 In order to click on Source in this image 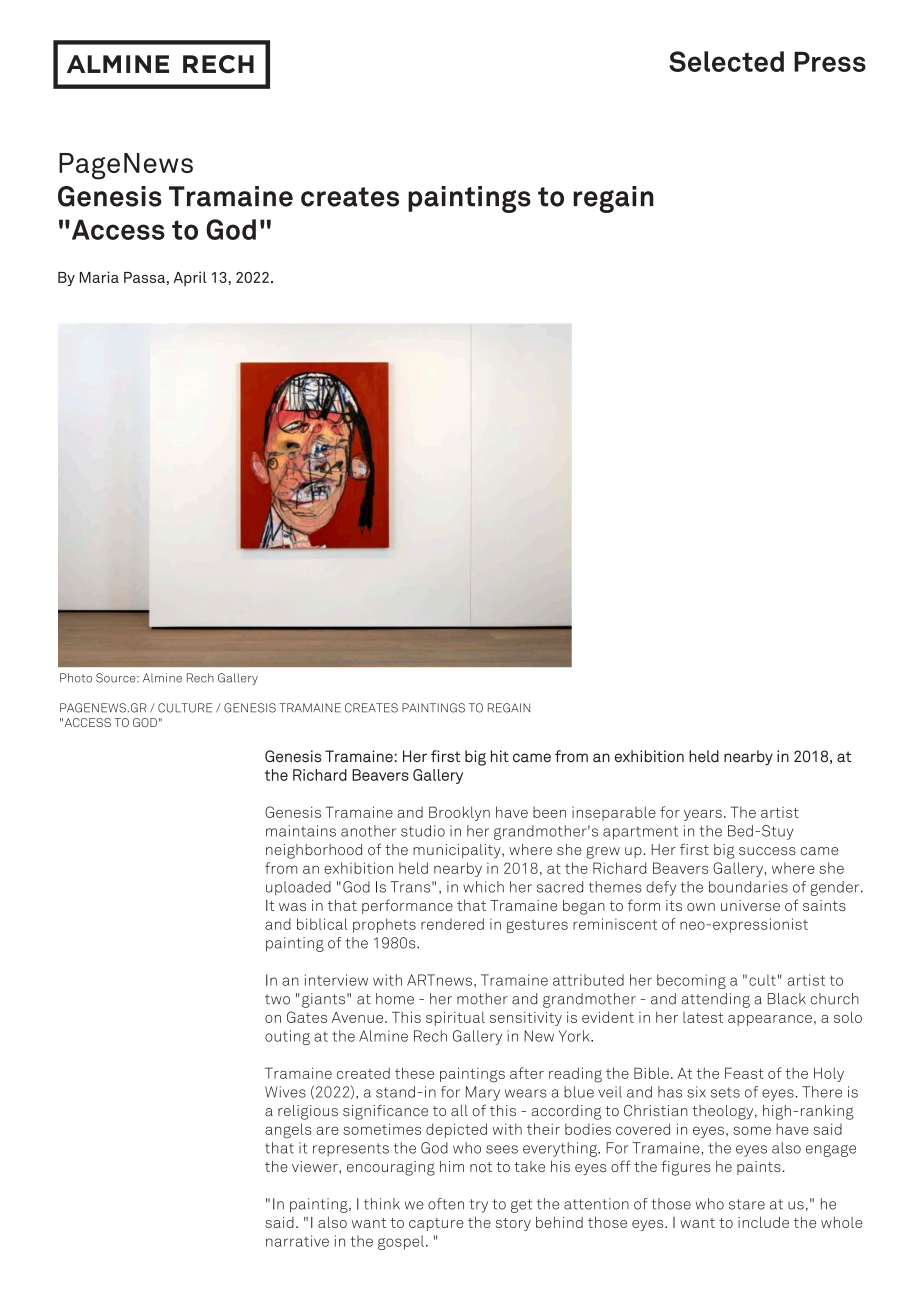, I will do `click(117, 678)`.
